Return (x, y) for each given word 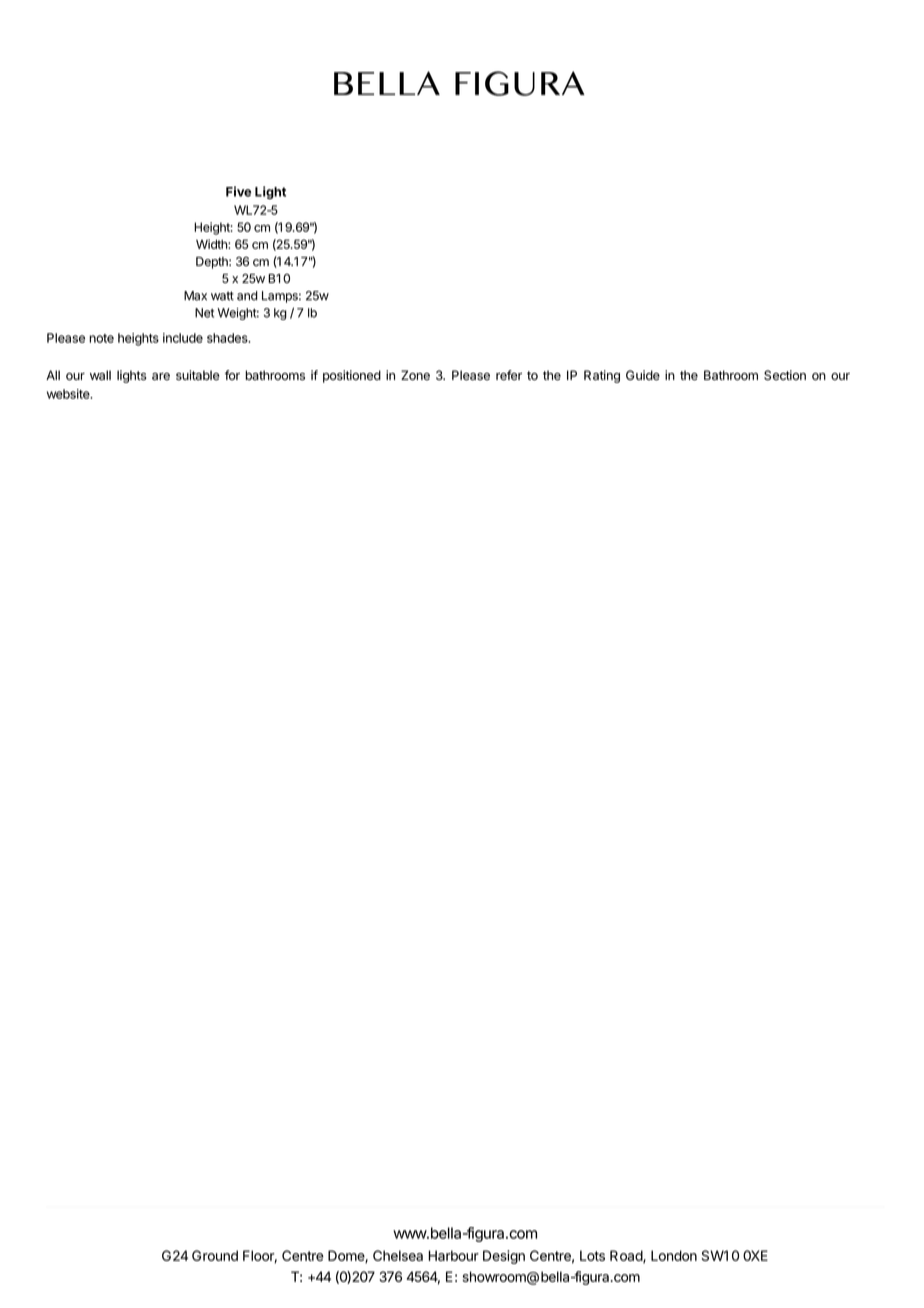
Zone (415, 375)
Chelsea (398, 1255)
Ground (215, 1255)
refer (509, 375)
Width (212, 244)
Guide (643, 375)
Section (785, 375)
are (161, 377)
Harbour (453, 1255)
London (674, 1255)
